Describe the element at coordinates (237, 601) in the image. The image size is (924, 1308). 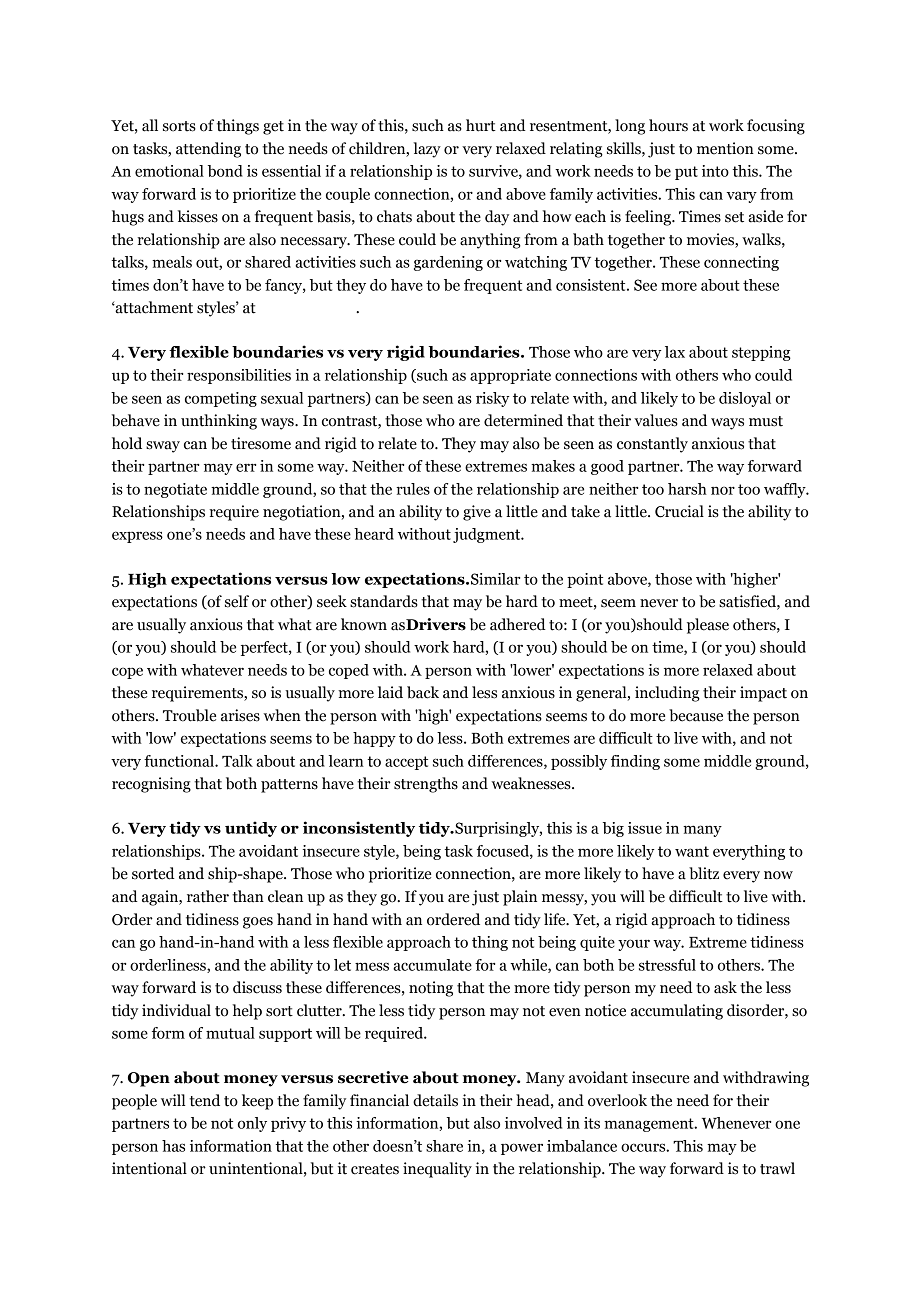
I see `self` at that location.
